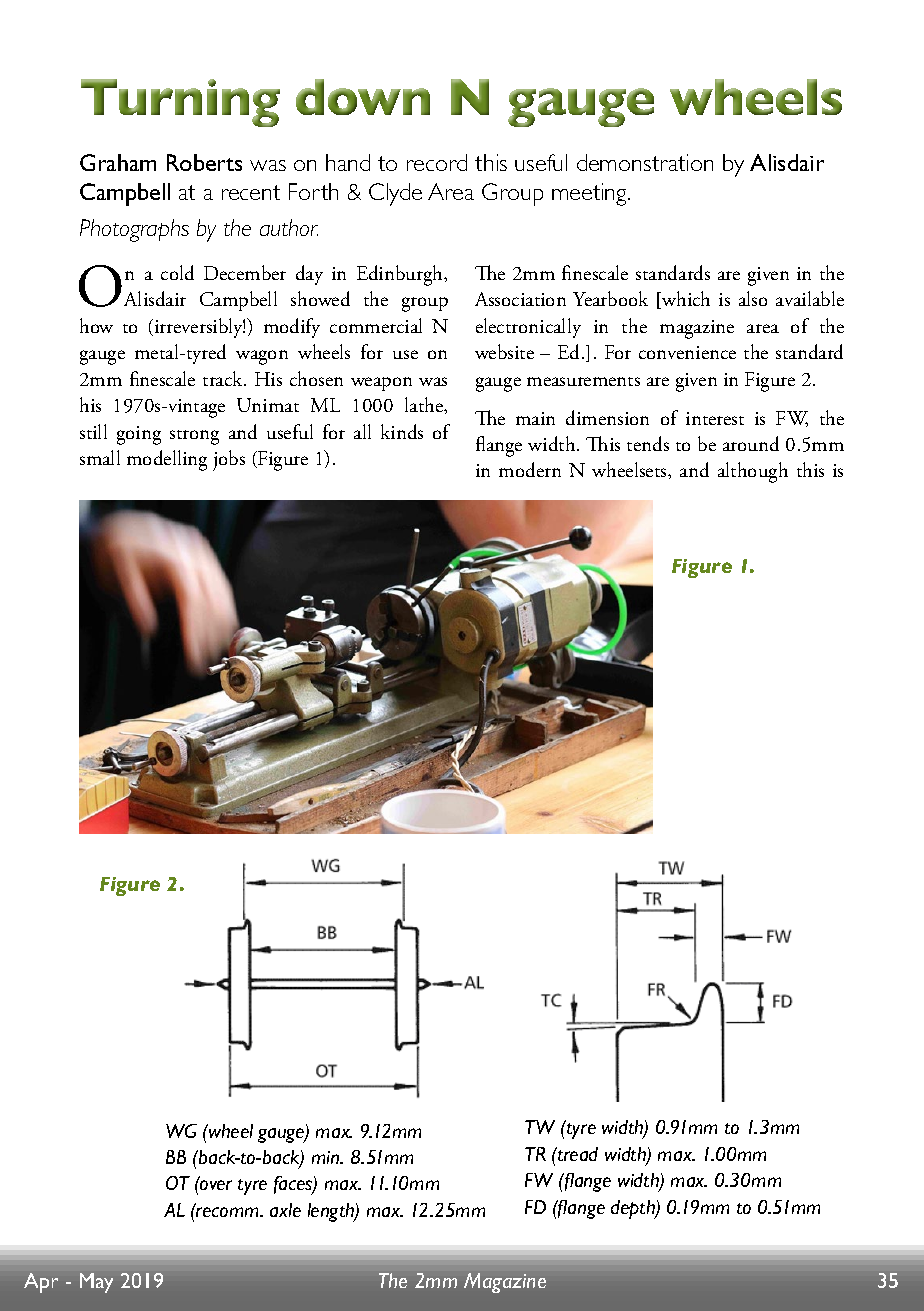 Image resolution: width=924 pixels, height=1311 pixels. I want to click on depth, so click(634, 1209).
